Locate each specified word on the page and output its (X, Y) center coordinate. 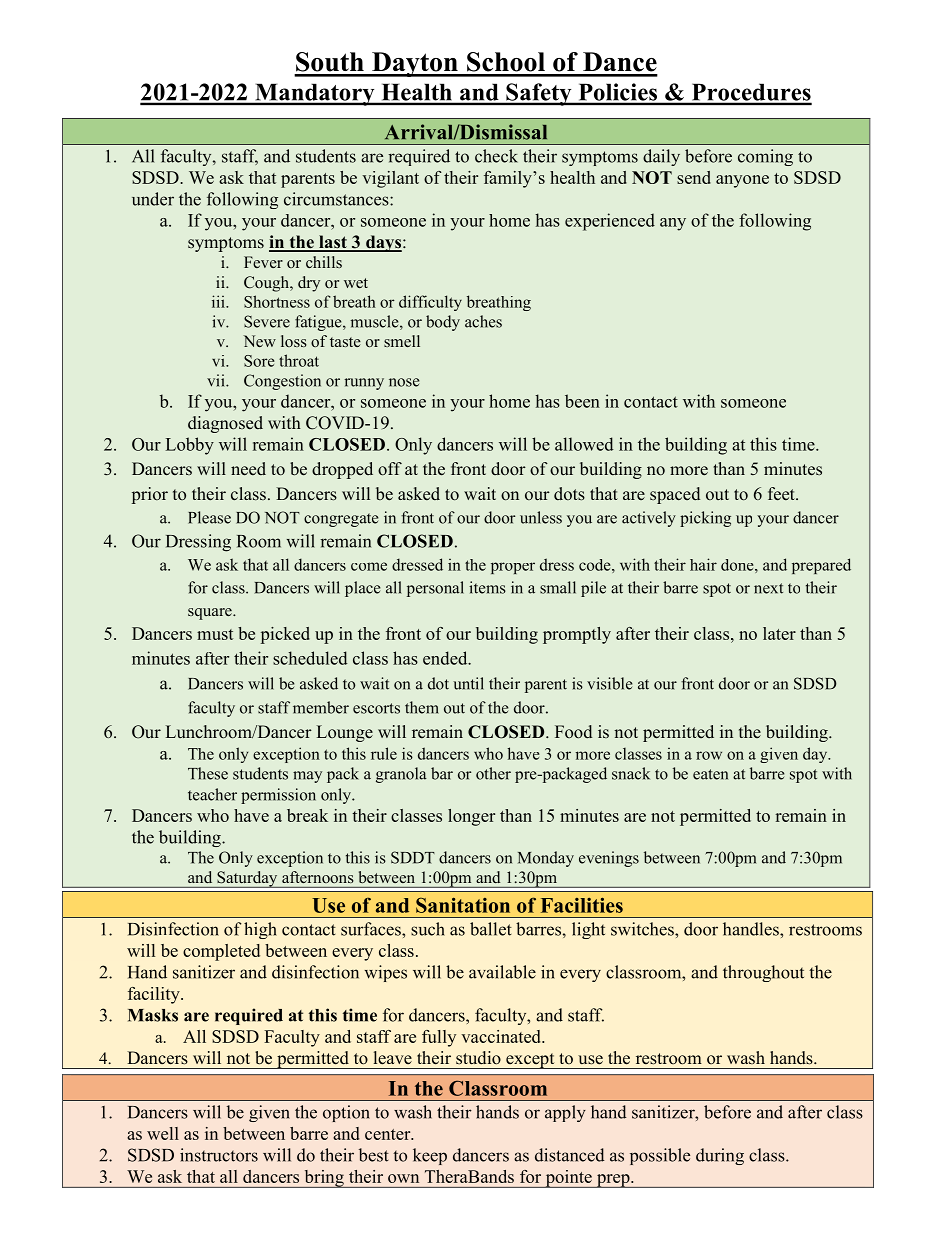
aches (483, 321)
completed (221, 952)
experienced (610, 222)
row (709, 755)
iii (219, 301)
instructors (219, 1155)
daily (661, 157)
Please (209, 517)
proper (513, 568)
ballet (491, 929)
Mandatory (315, 94)
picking (705, 519)
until (468, 683)
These (208, 773)
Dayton (415, 64)
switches (643, 929)
